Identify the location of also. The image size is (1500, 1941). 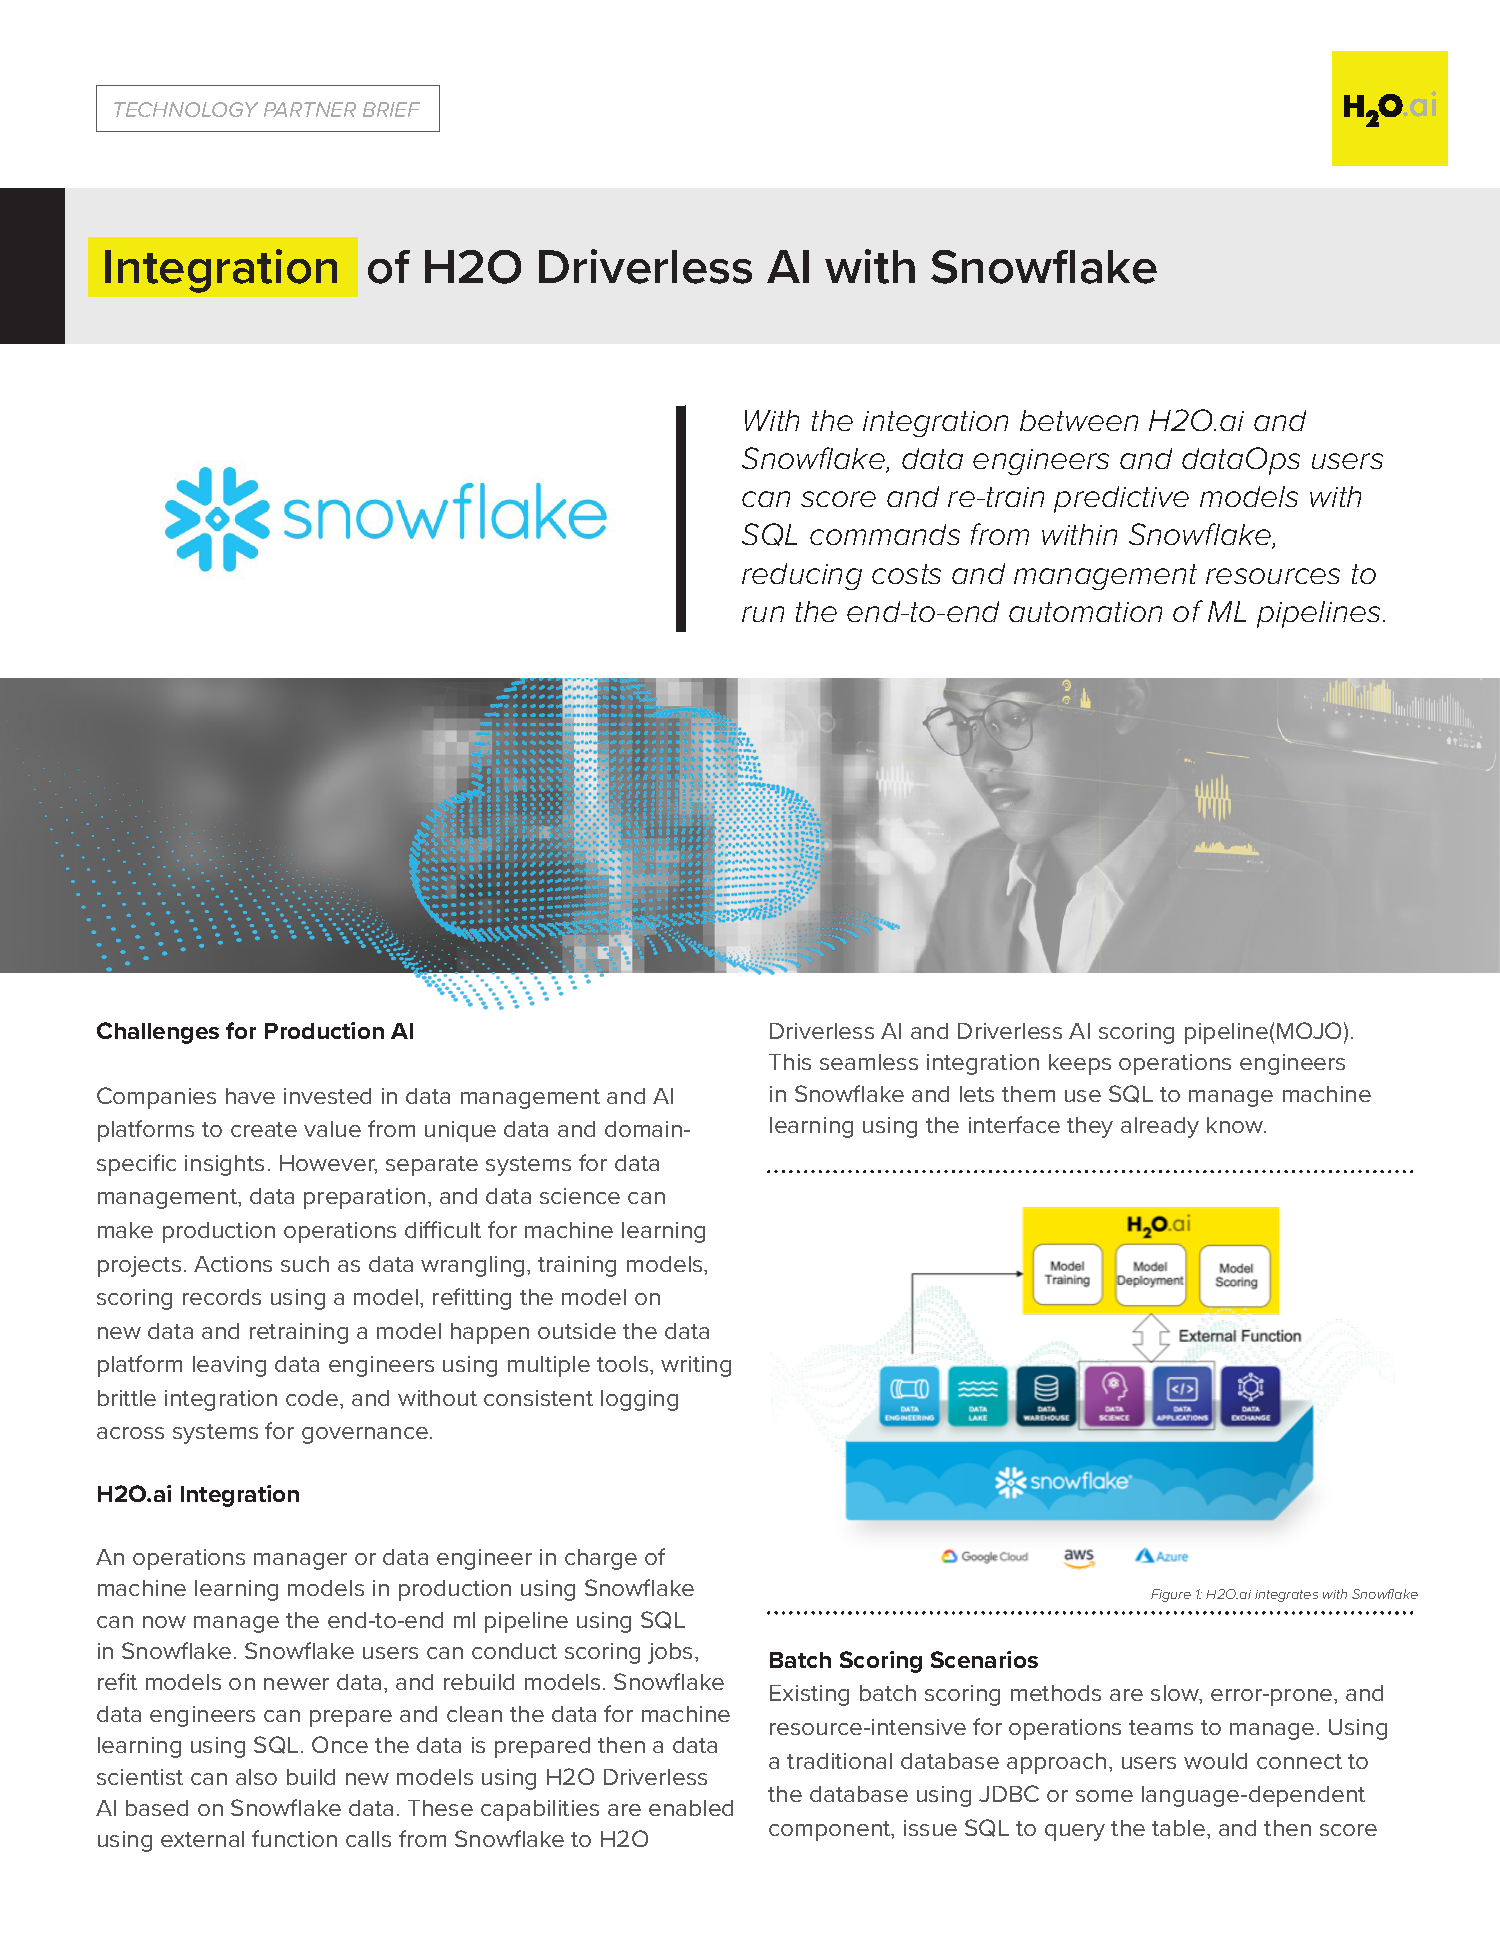
(256, 1777).
